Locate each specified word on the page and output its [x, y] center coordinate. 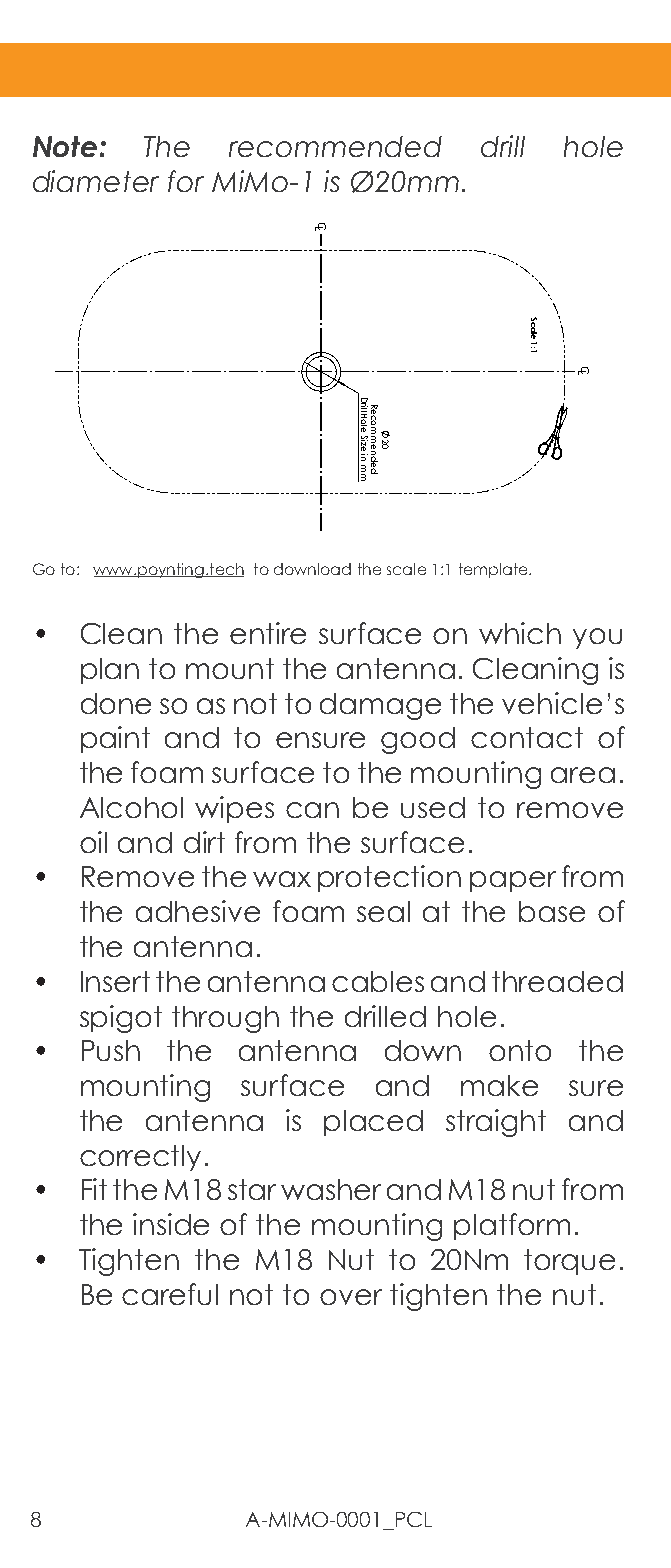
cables [378, 981]
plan [110, 671]
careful [170, 1294]
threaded [557, 981]
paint [115, 739]
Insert [115, 981]
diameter [96, 181]
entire [268, 633]
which [520, 633]
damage [380, 706]
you [597, 638]
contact [527, 737]
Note [65, 146]
